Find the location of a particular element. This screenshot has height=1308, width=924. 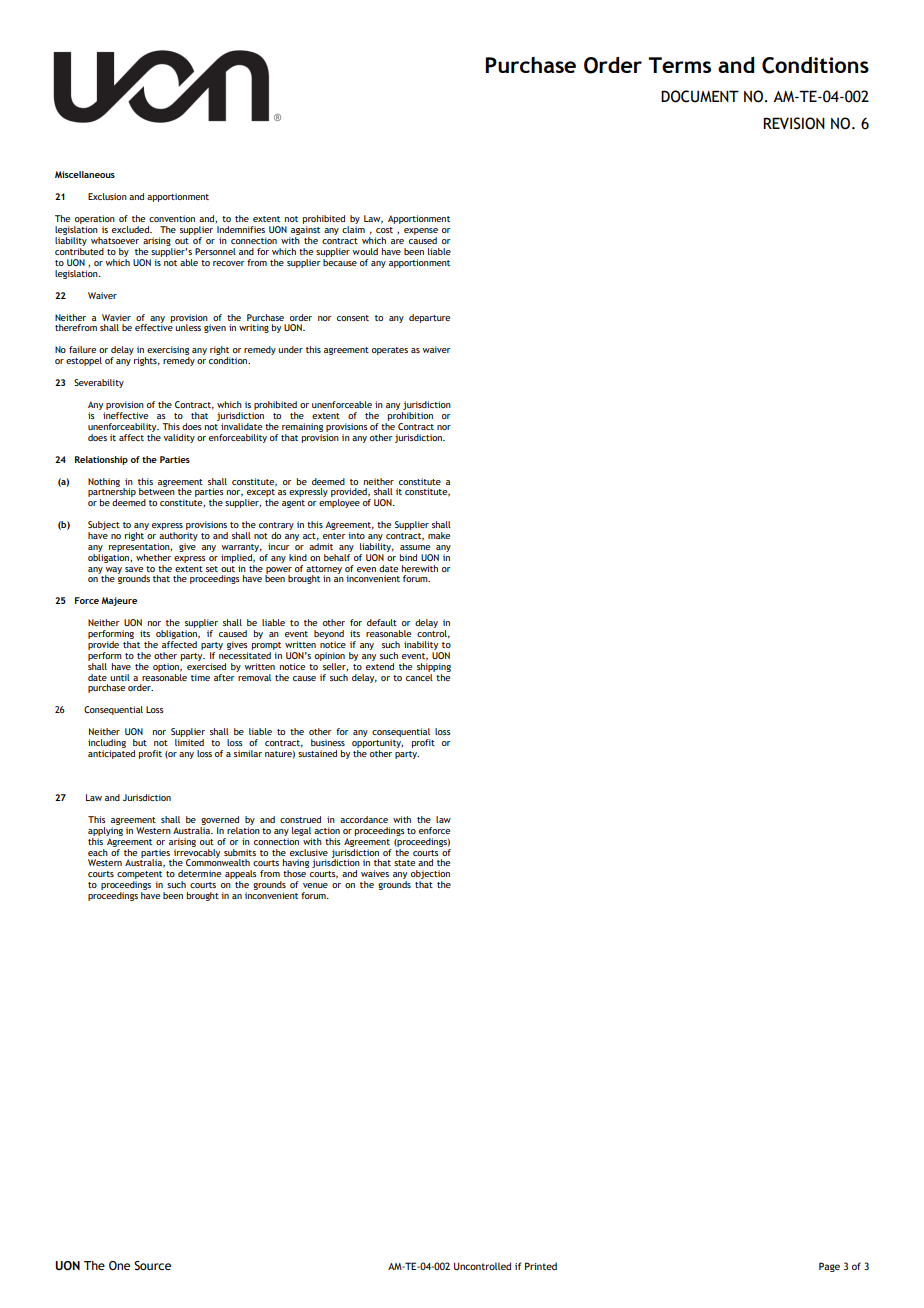

Source is located at coordinates (152, 1265).
